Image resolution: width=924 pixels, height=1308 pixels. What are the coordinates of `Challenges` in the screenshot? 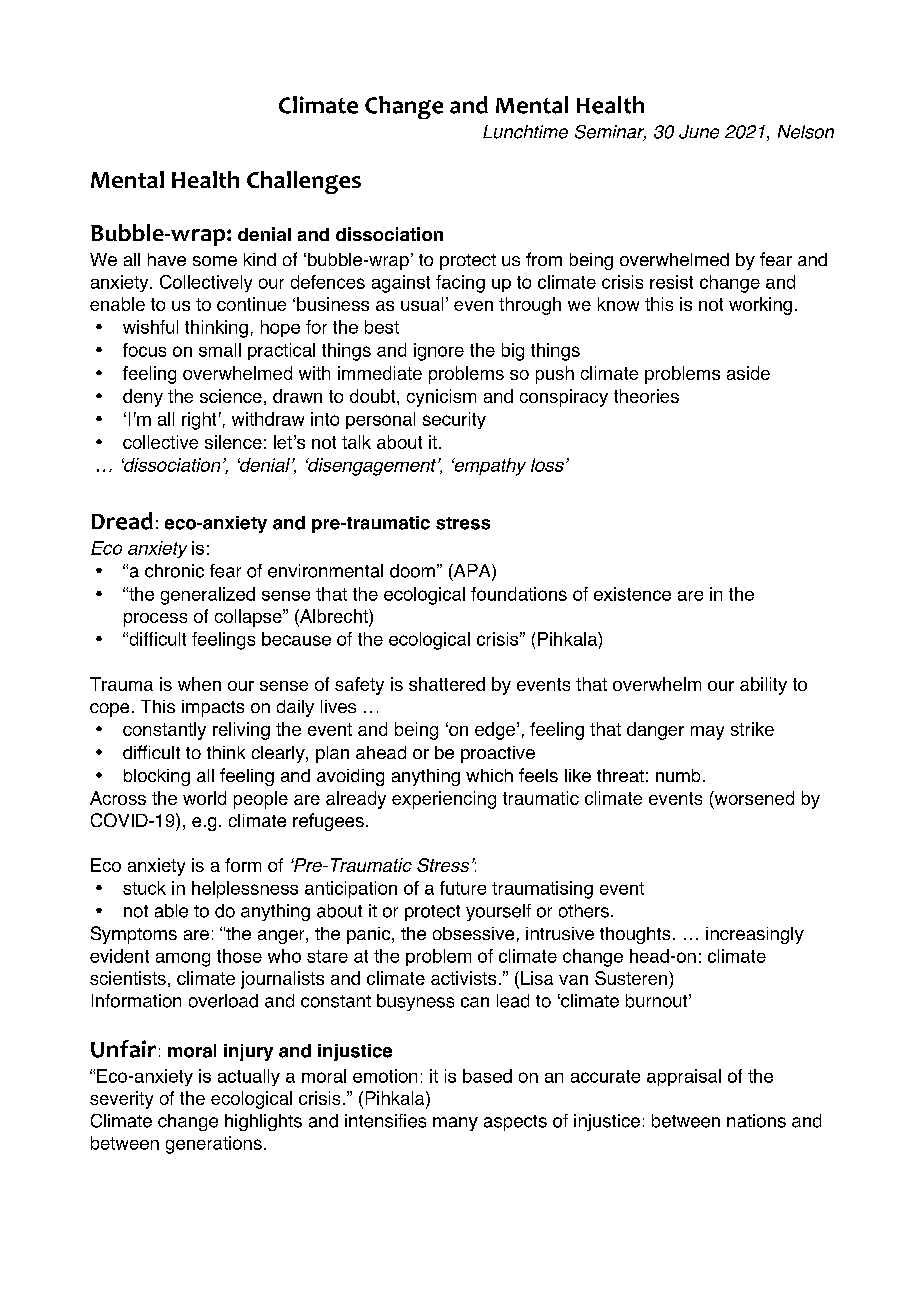 It's located at (304, 182).
